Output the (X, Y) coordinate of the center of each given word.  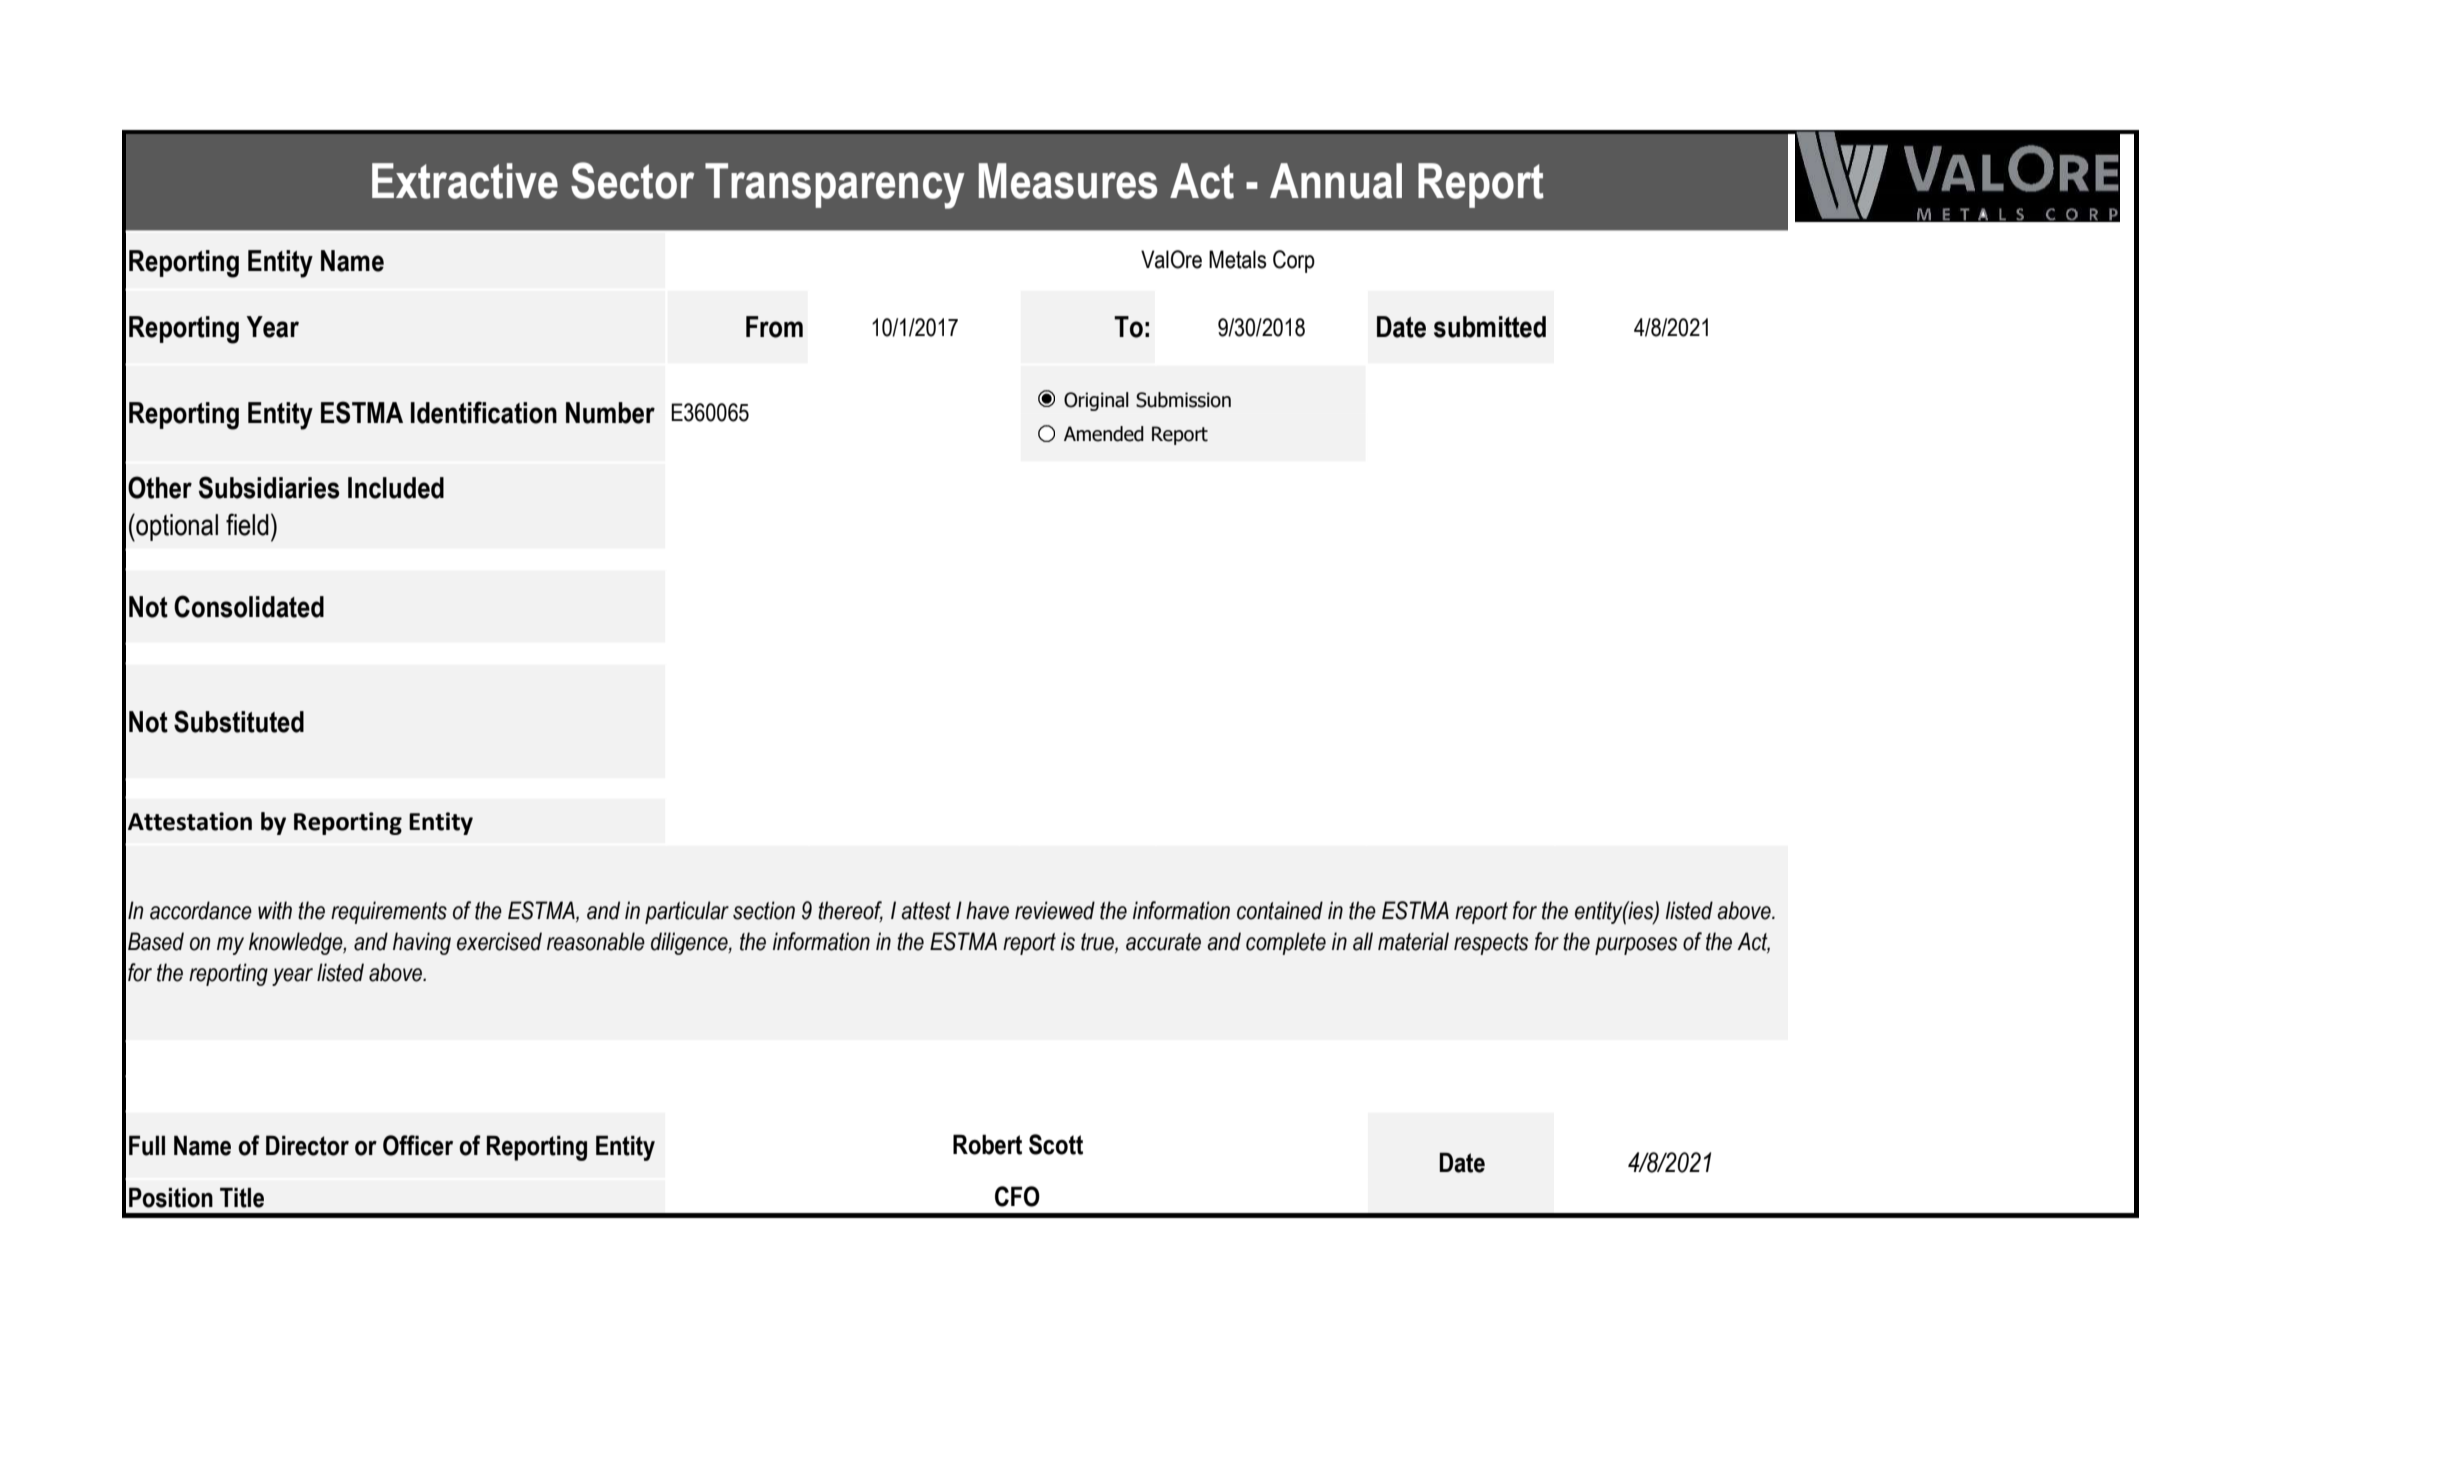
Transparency (835, 186)
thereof (850, 911)
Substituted (239, 721)
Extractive (465, 181)
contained (1280, 910)
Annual (1336, 181)
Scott (1056, 1144)
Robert (987, 1144)
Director (307, 1145)
